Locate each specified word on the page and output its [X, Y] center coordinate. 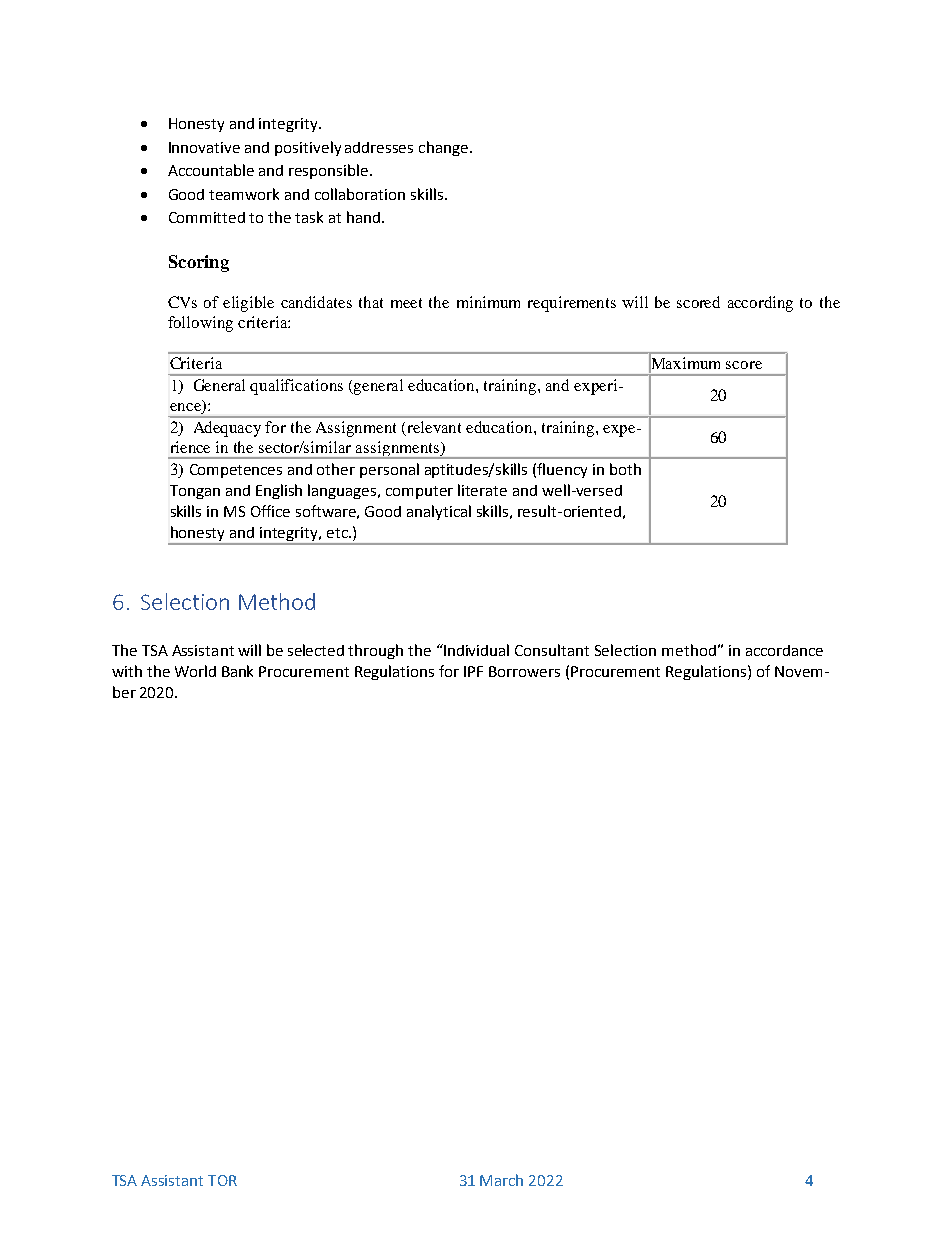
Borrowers [524, 671]
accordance [784, 650]
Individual [475, 650]
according [760, 304]
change [443, 148]
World [195, 671]
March [501, 1180]
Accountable [211, 170]
